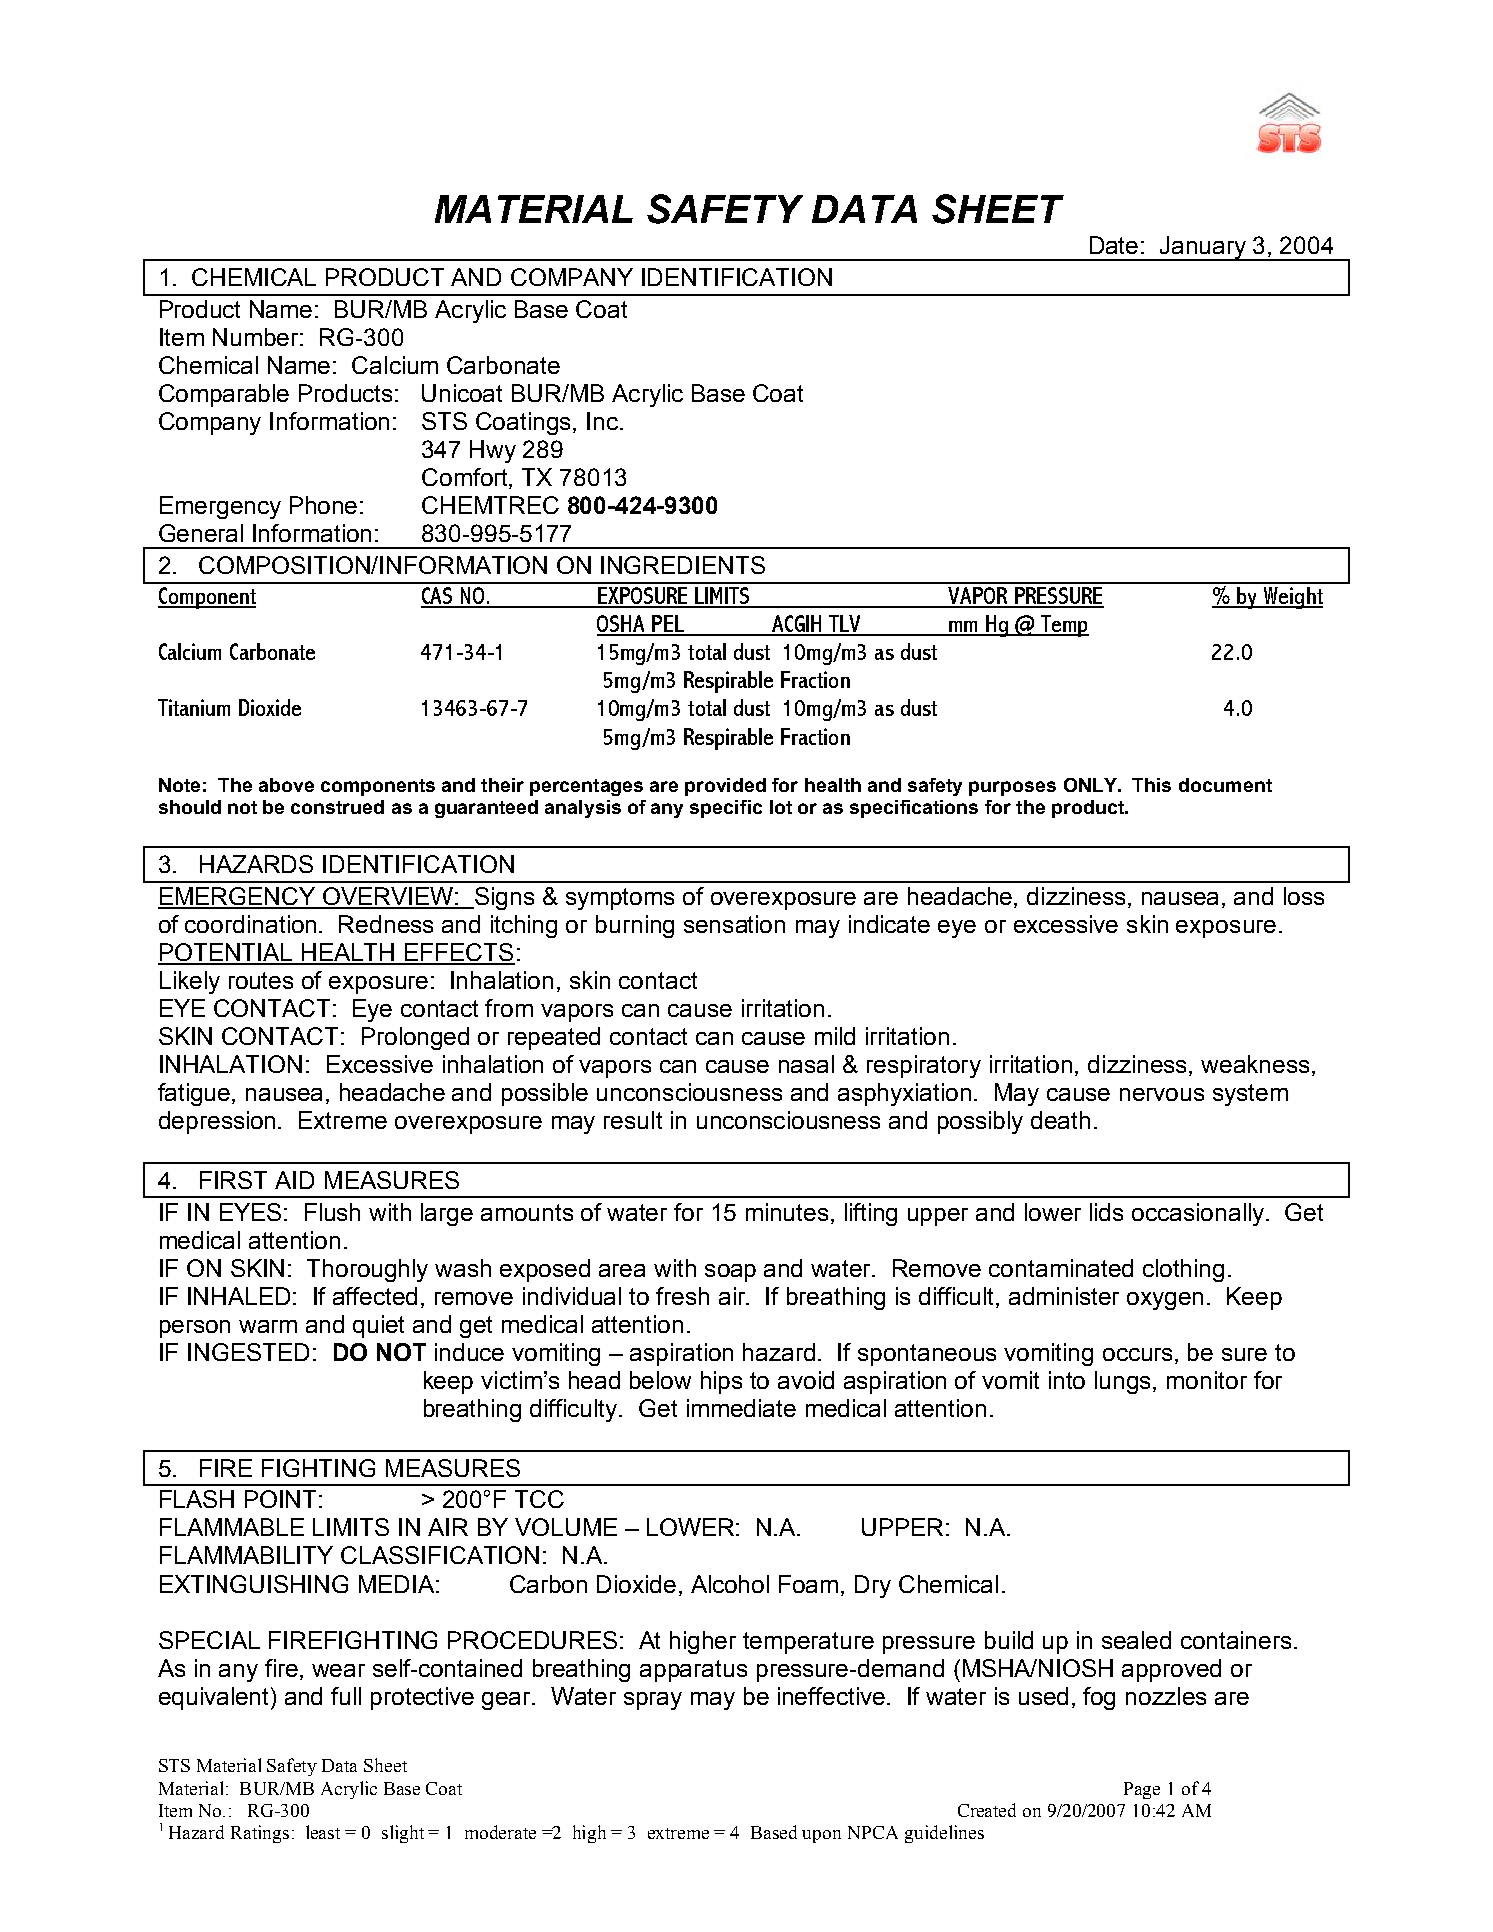 The width and height of the screenshot is (1493, 1932). I want to click on Inc, so click(602, 421).
